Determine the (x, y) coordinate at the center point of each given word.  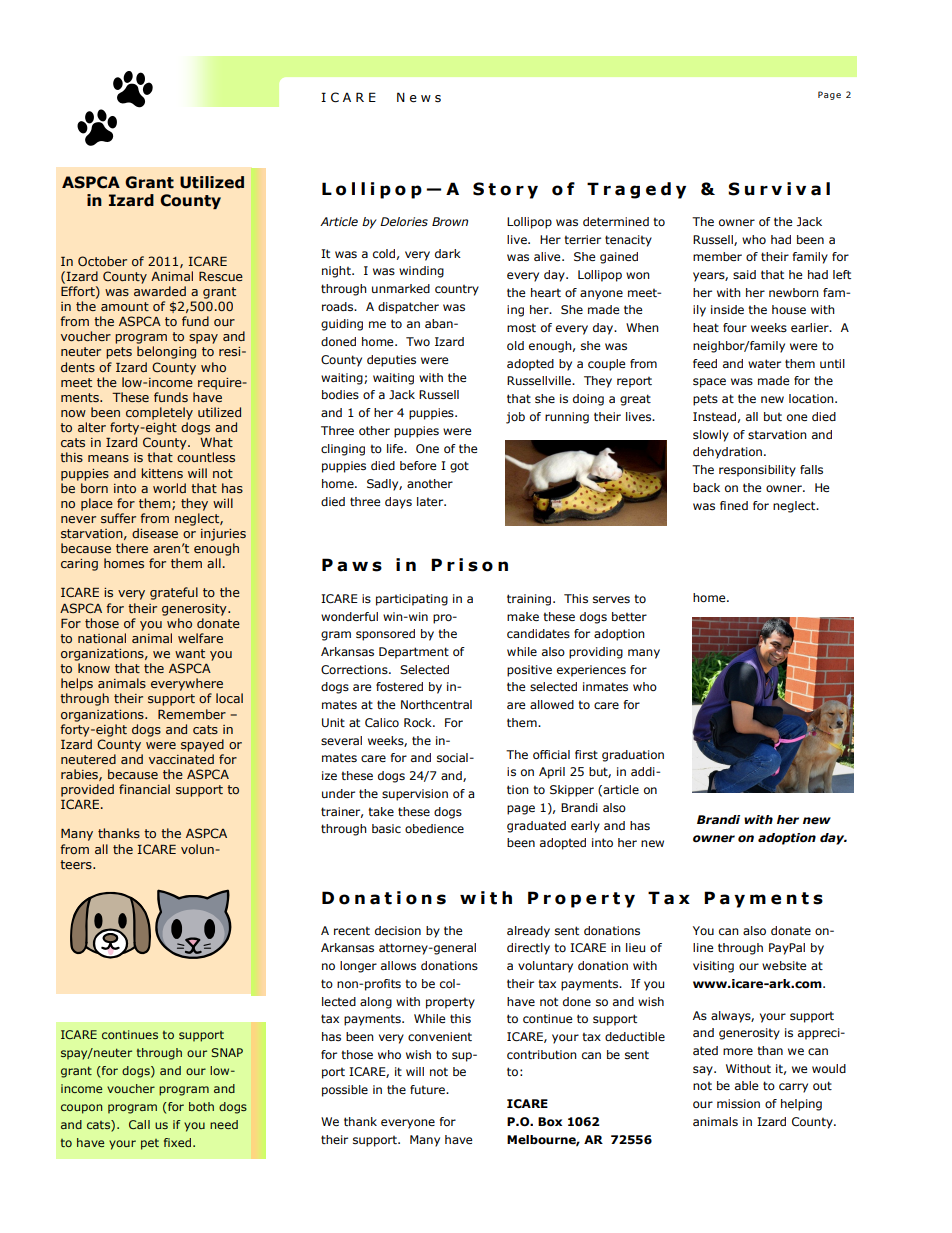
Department (414, 653)
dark (448, 253)
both (201, 1106)
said (744, 274)
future (428, 1089)
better (629, 616)
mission (738, 1103)
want (190, 653)
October (102, 261)
